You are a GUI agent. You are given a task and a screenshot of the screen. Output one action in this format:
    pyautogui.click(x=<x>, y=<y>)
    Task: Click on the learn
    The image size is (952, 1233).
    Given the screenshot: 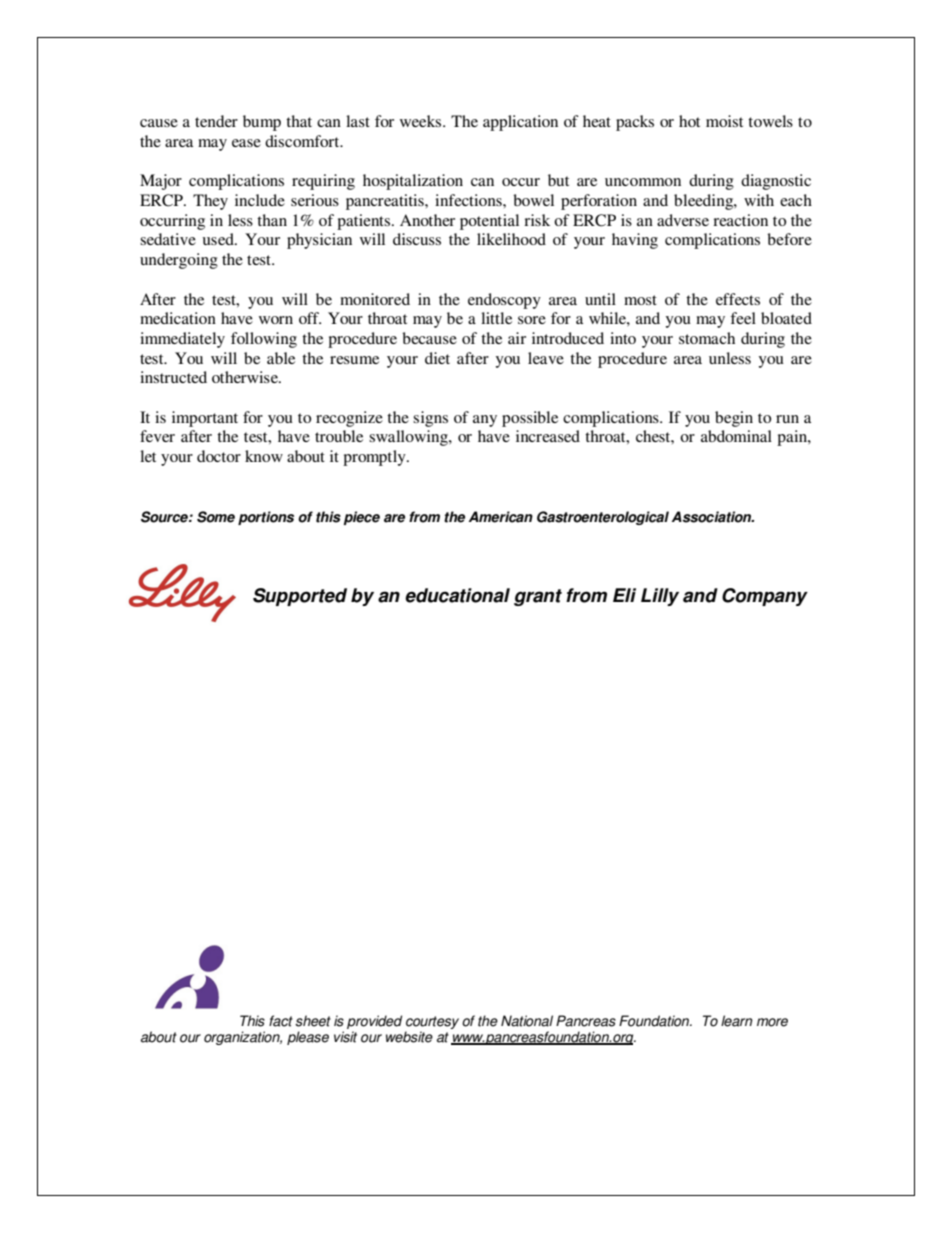 What is the action you would take?
    pyautogui.click(x=737, y=1021)
